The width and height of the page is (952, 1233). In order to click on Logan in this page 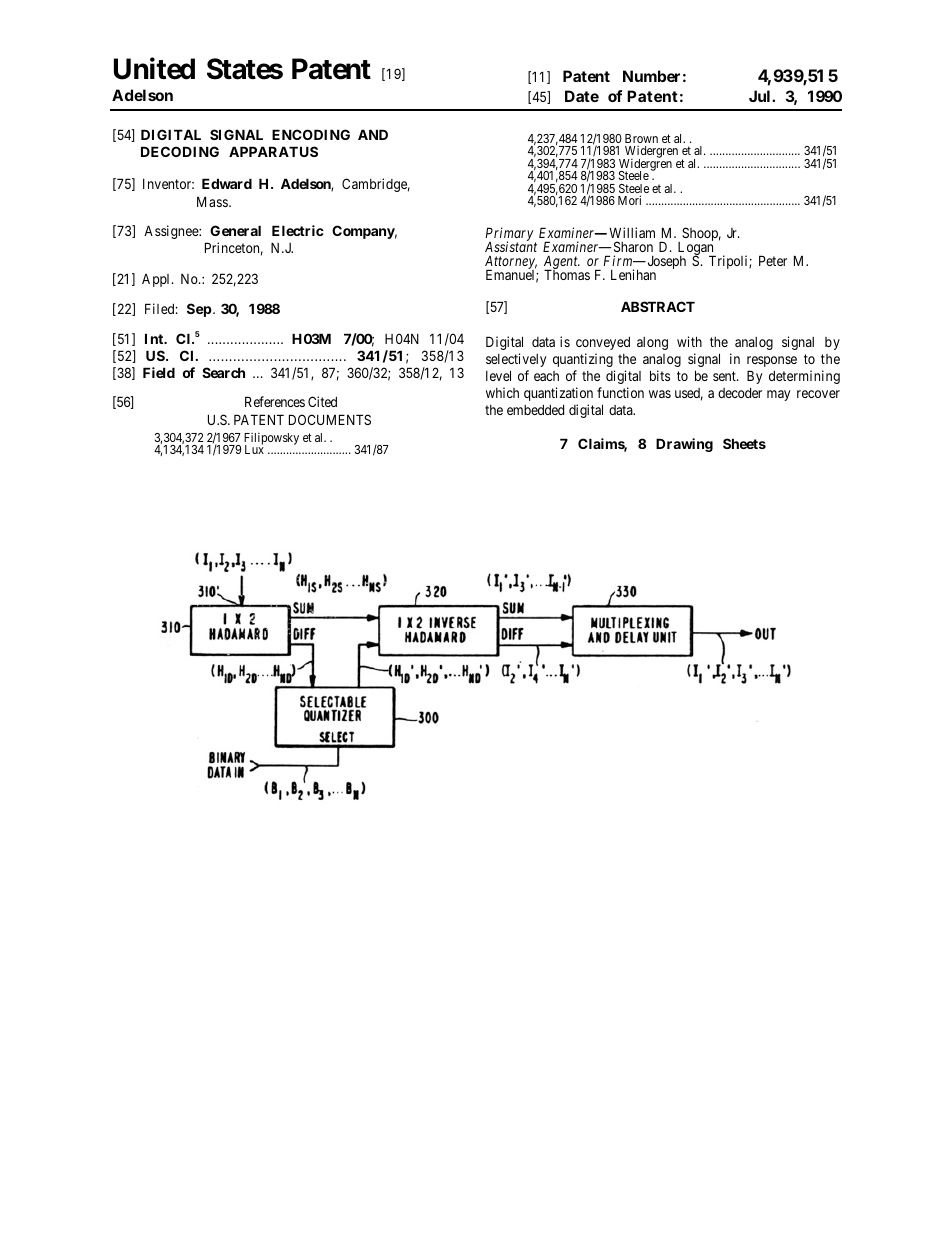, I will do `click(697, 249)`.
